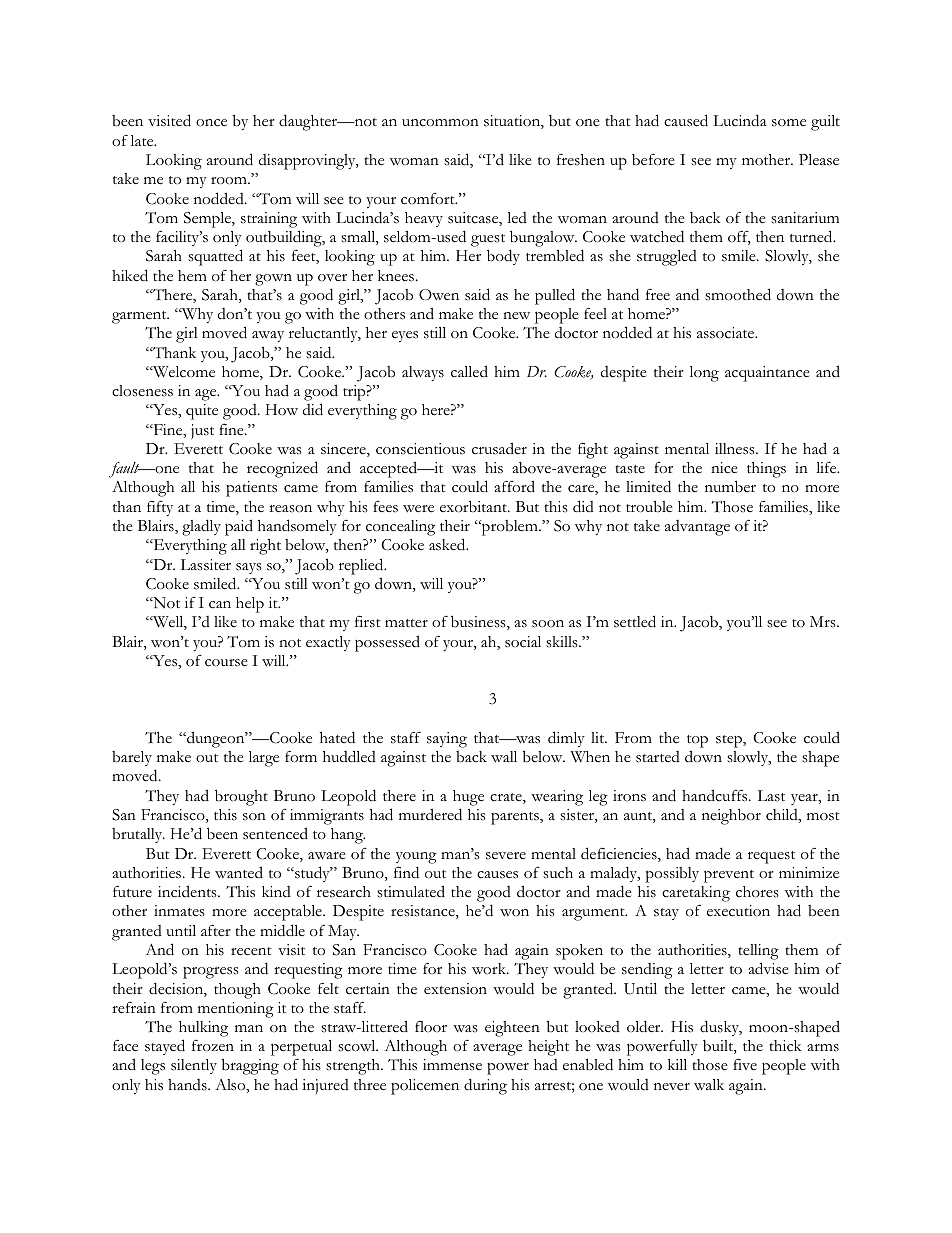 Image resolution: width=952 pixels, height=1233 pixels. Describe the element at coordinates (202, 431) in the screenshot. I see `just` at that location.
